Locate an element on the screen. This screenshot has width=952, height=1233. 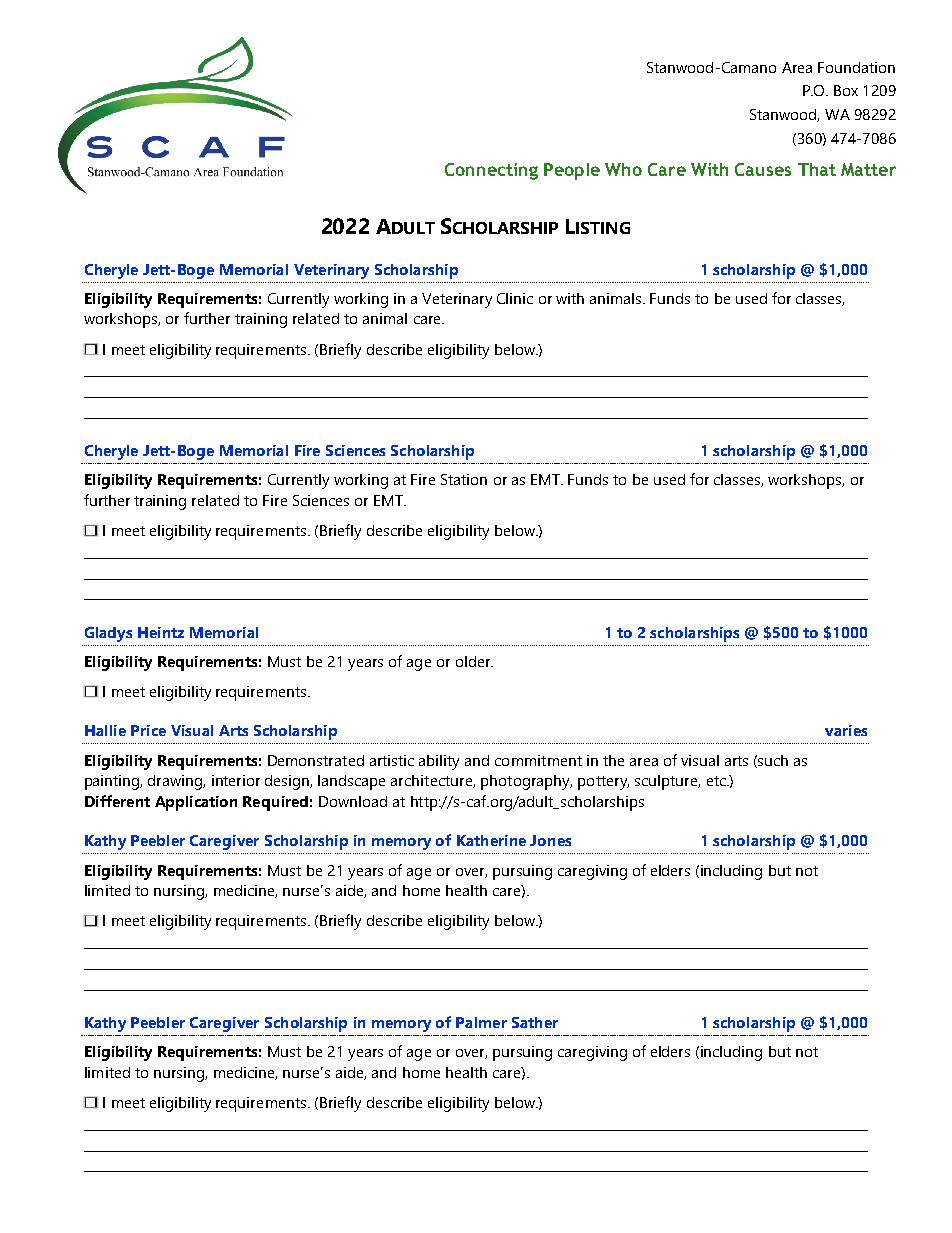
People is located at coordinates (572, 171).
